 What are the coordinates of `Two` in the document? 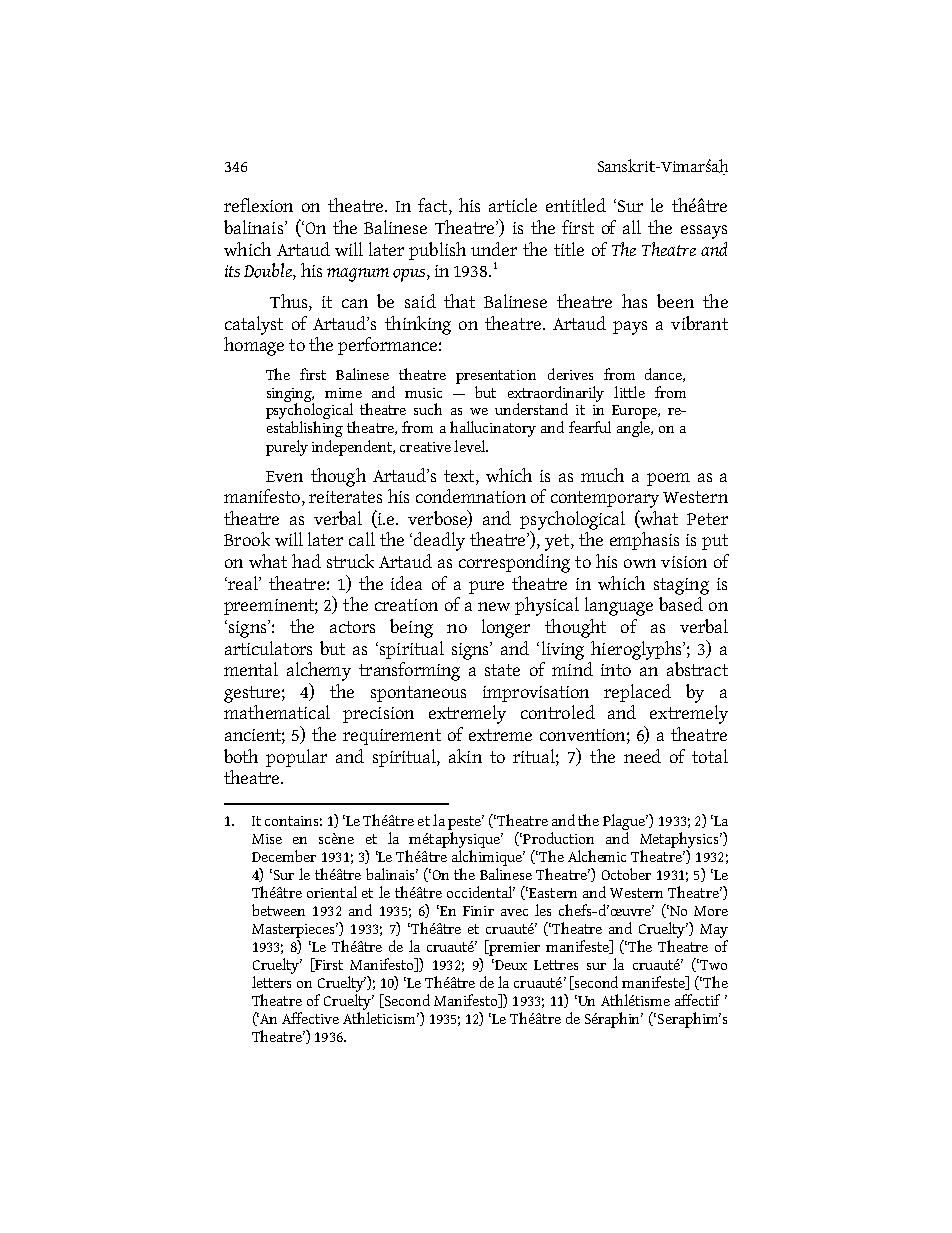 It's located at (712, 964).
